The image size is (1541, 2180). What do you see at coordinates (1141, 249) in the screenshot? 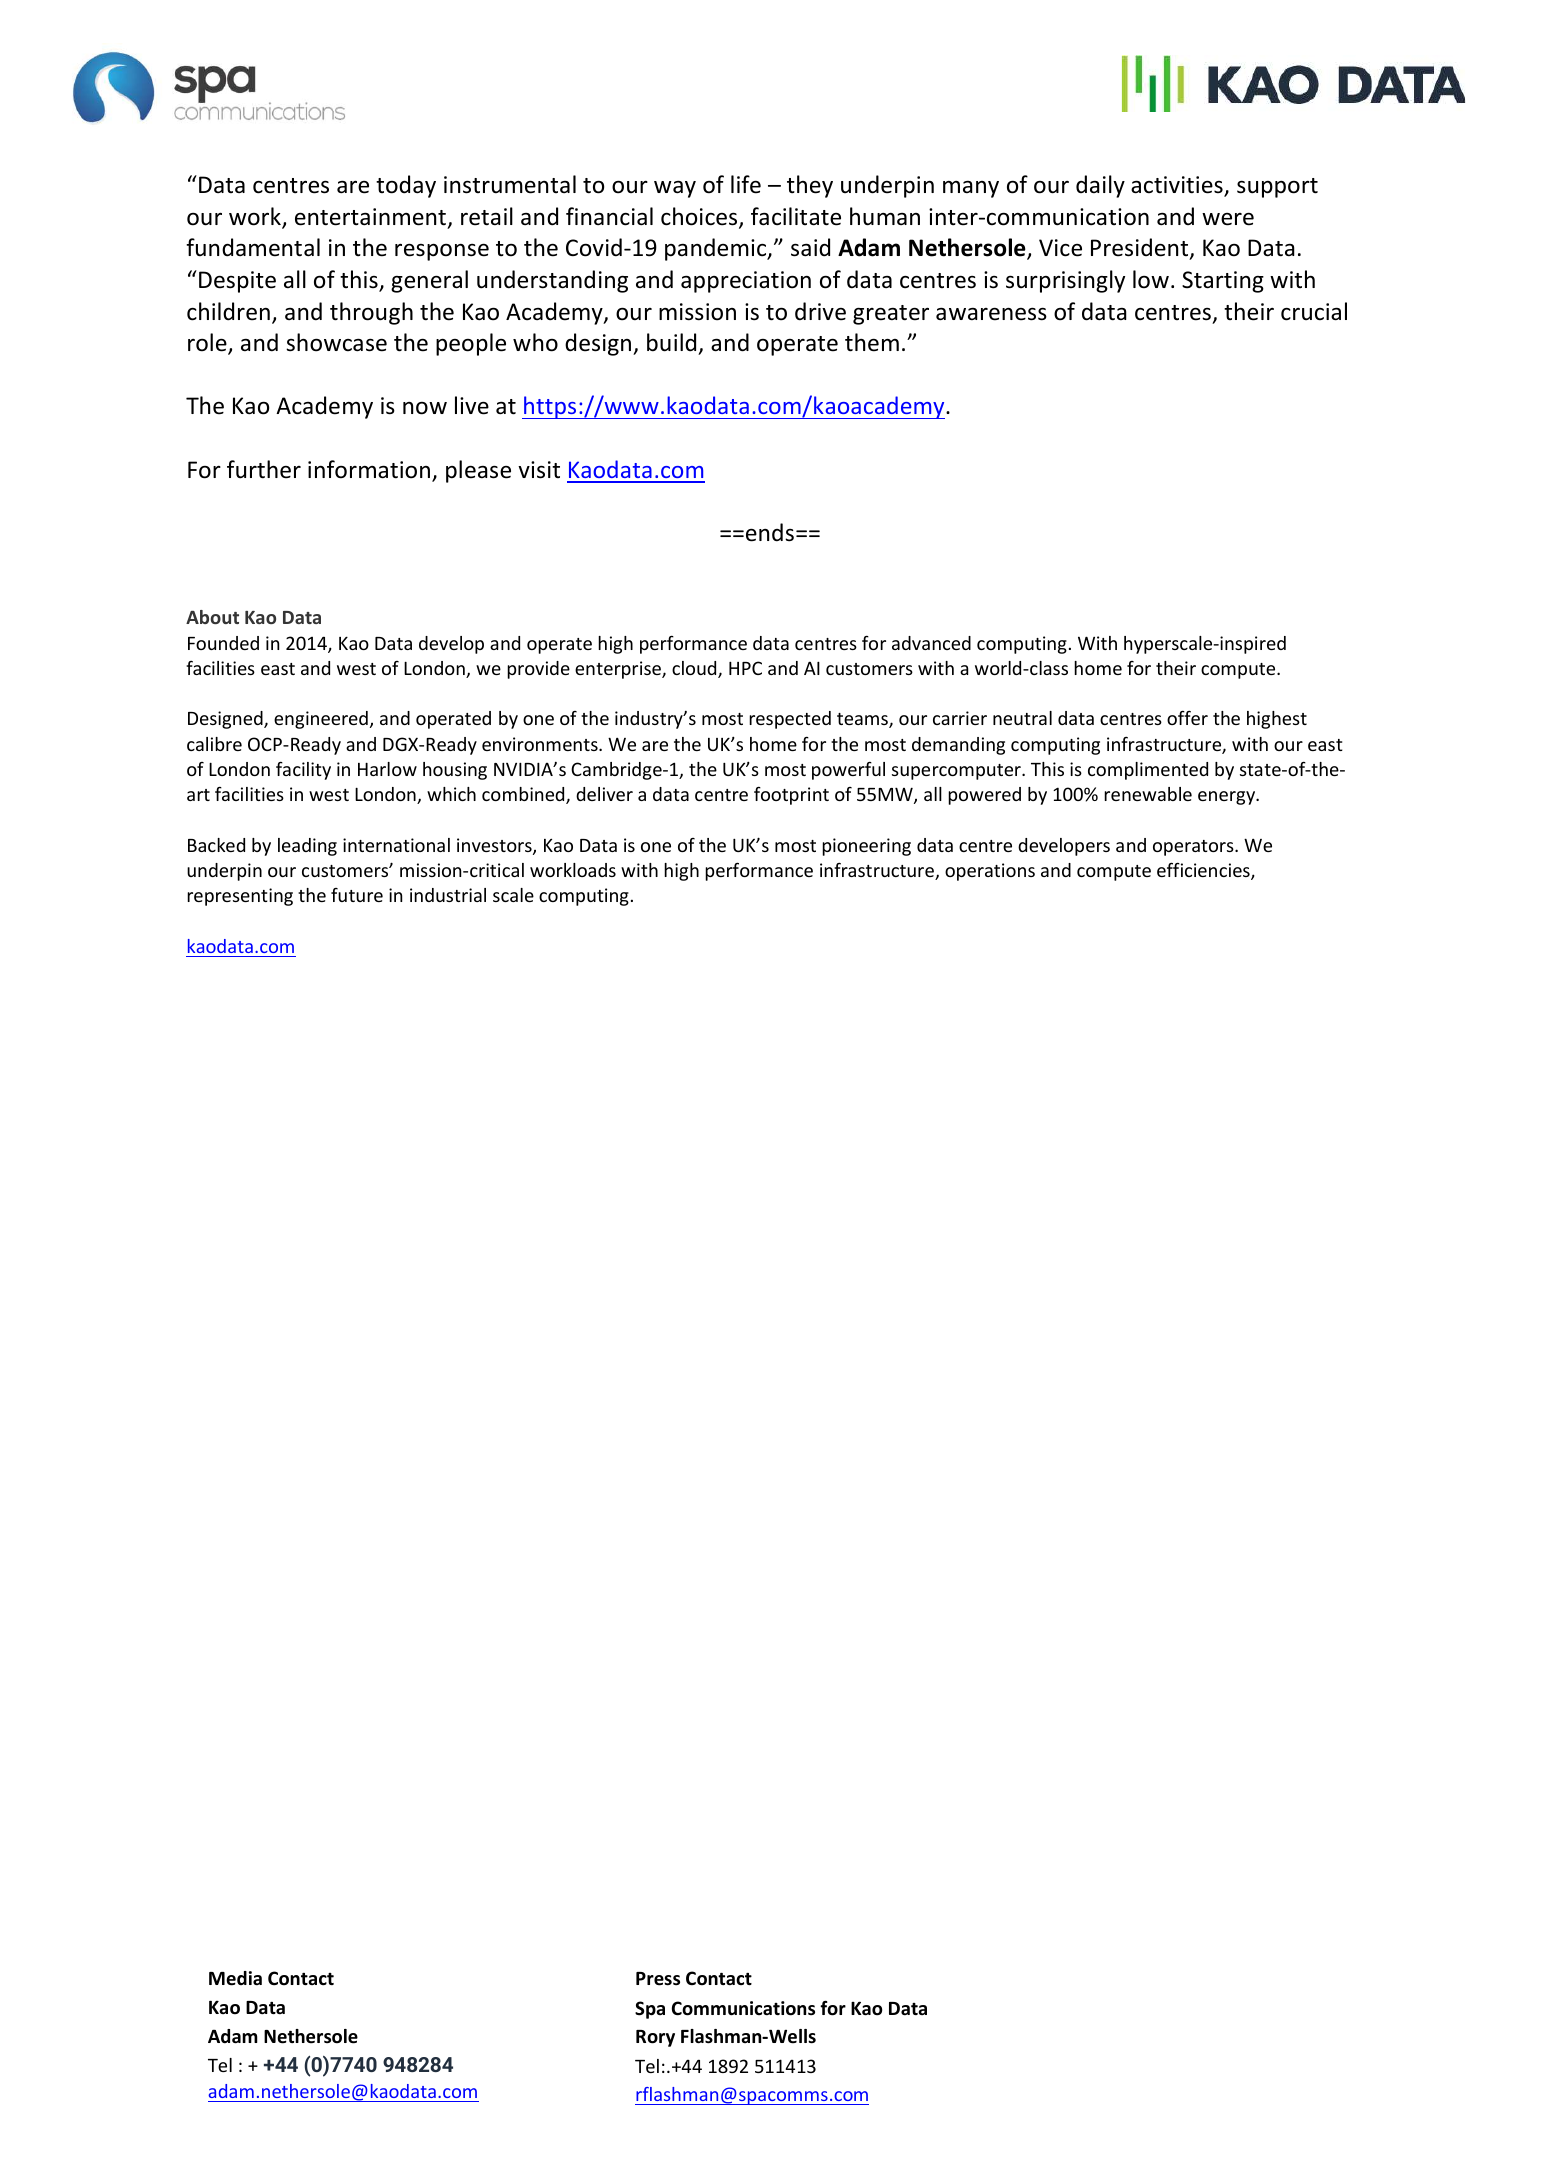
I see `President` at bounding box center [1141, 249].
